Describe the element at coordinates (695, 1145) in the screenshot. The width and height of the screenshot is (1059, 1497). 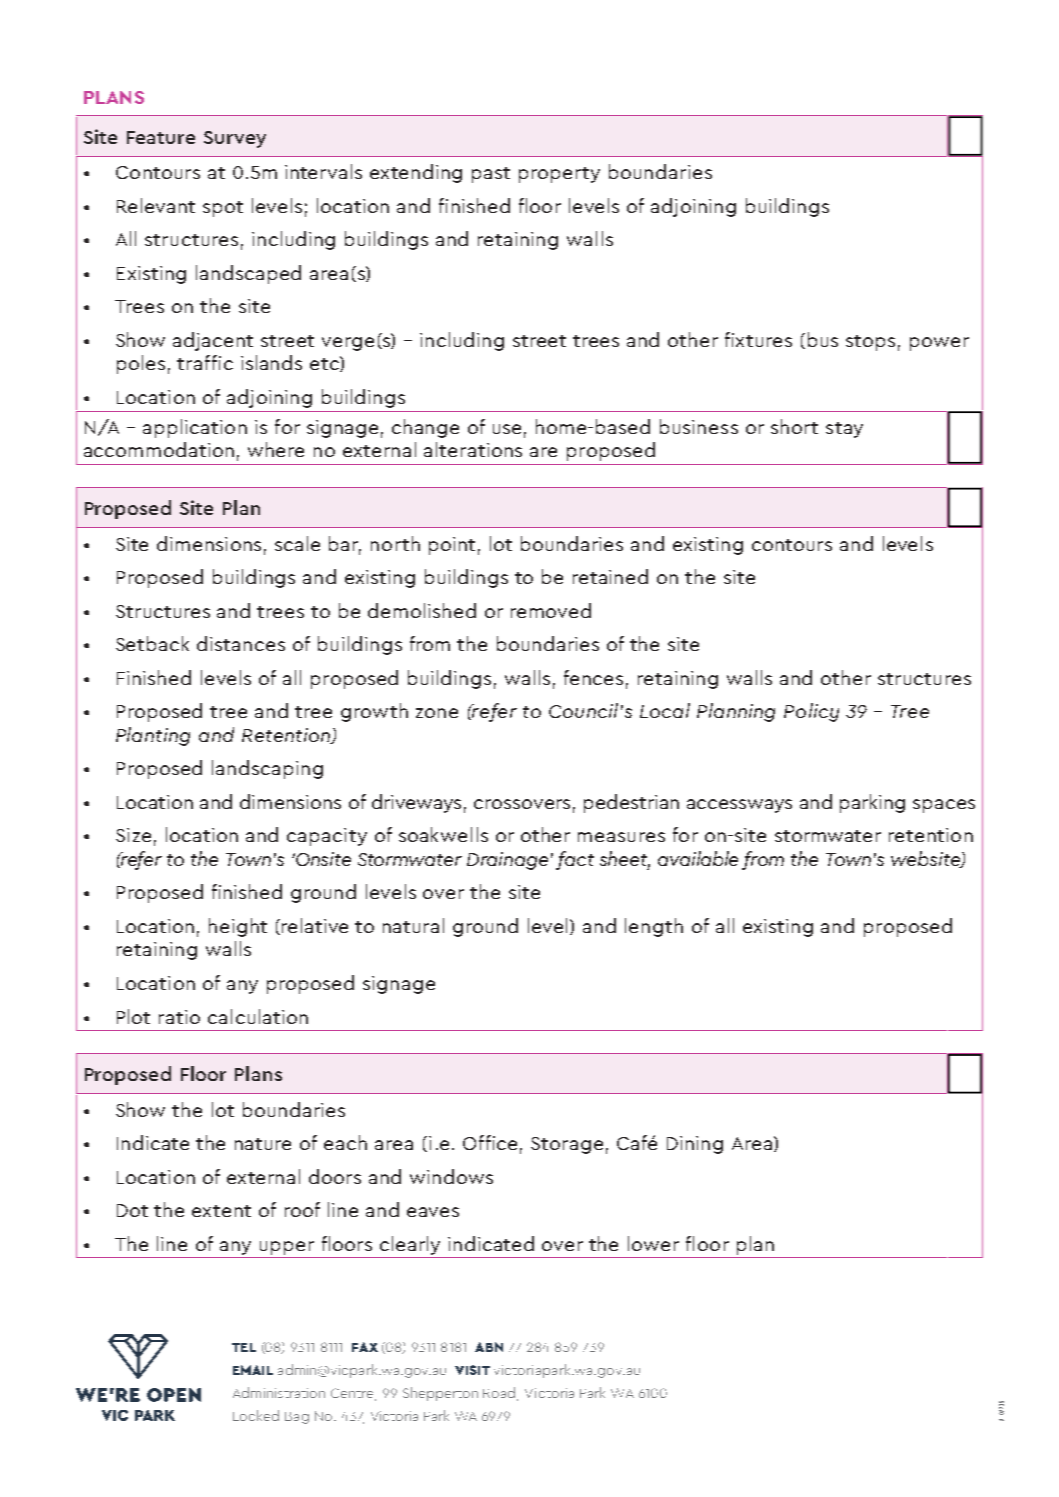
I see `Dining` at that location.
